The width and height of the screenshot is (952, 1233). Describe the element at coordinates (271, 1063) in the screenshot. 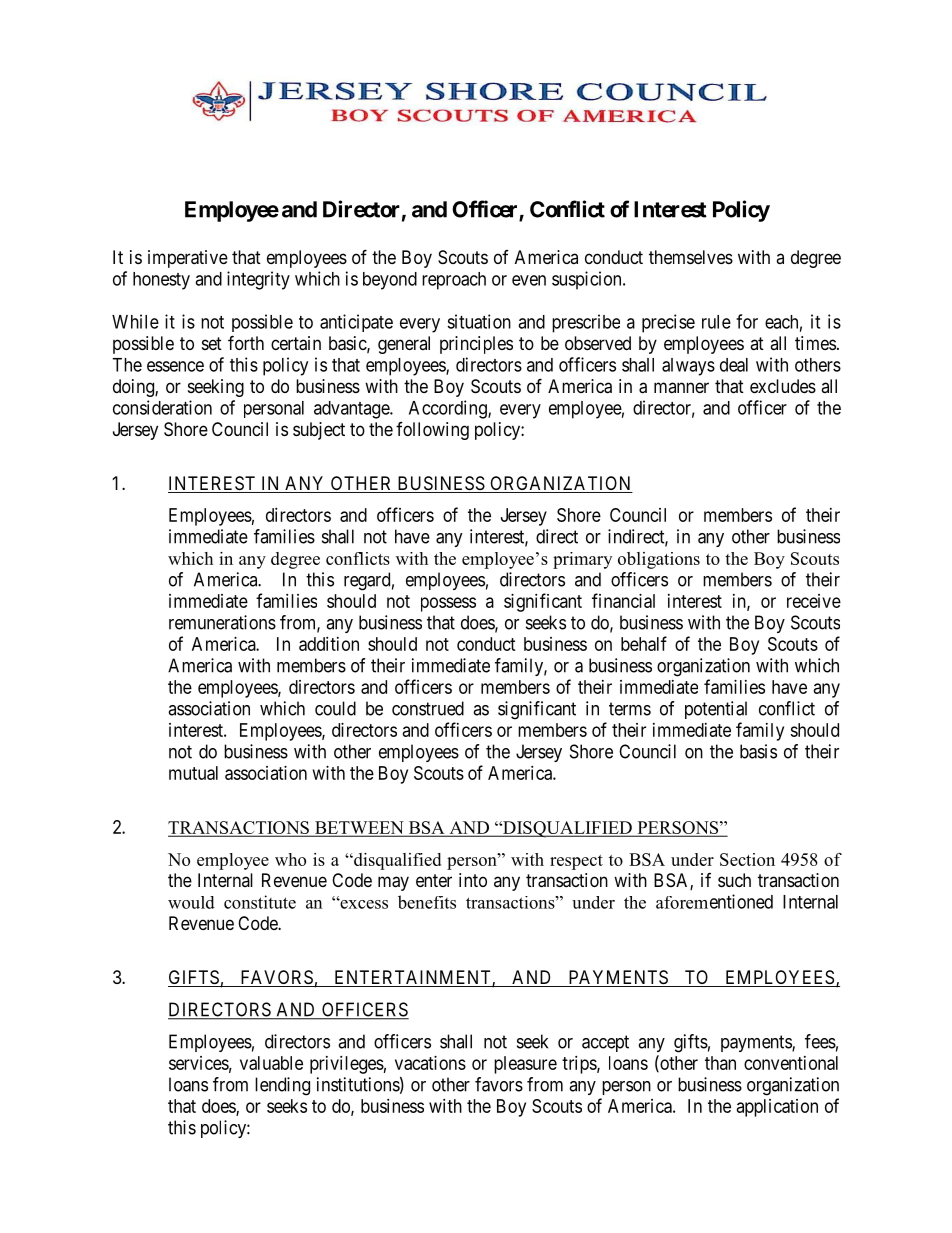

I see `valuable` at that location.
